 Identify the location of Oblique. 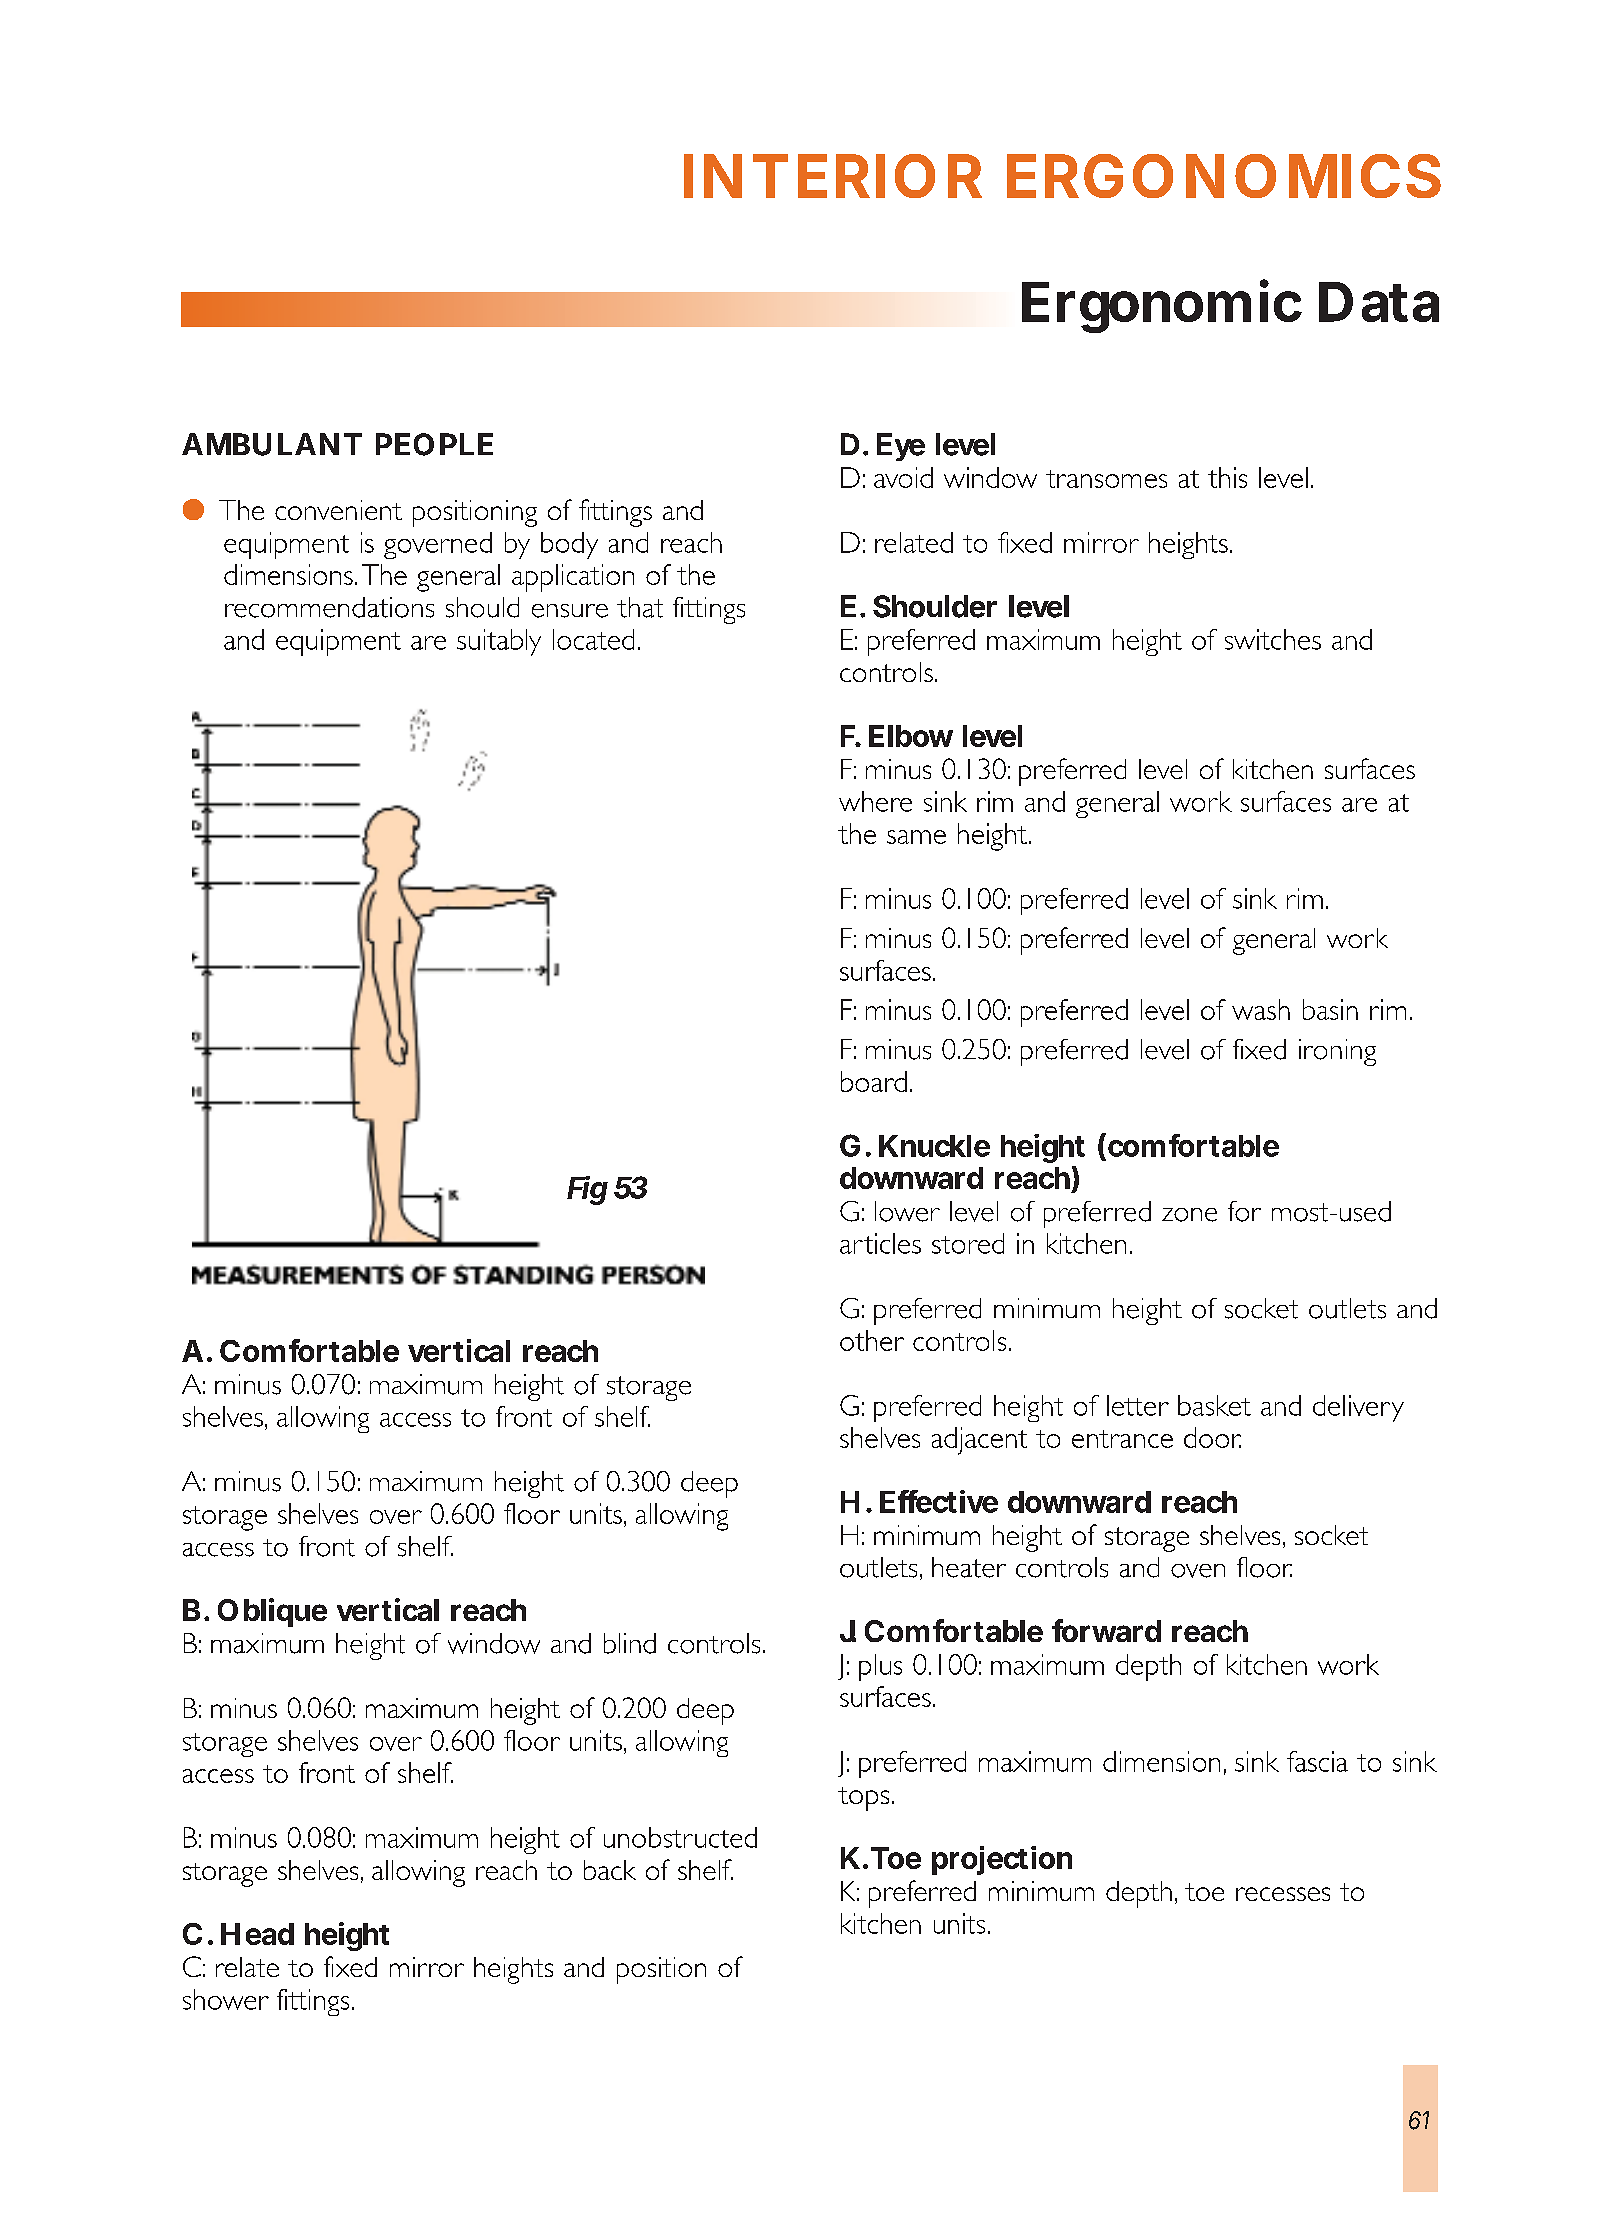
(272, 1612).
